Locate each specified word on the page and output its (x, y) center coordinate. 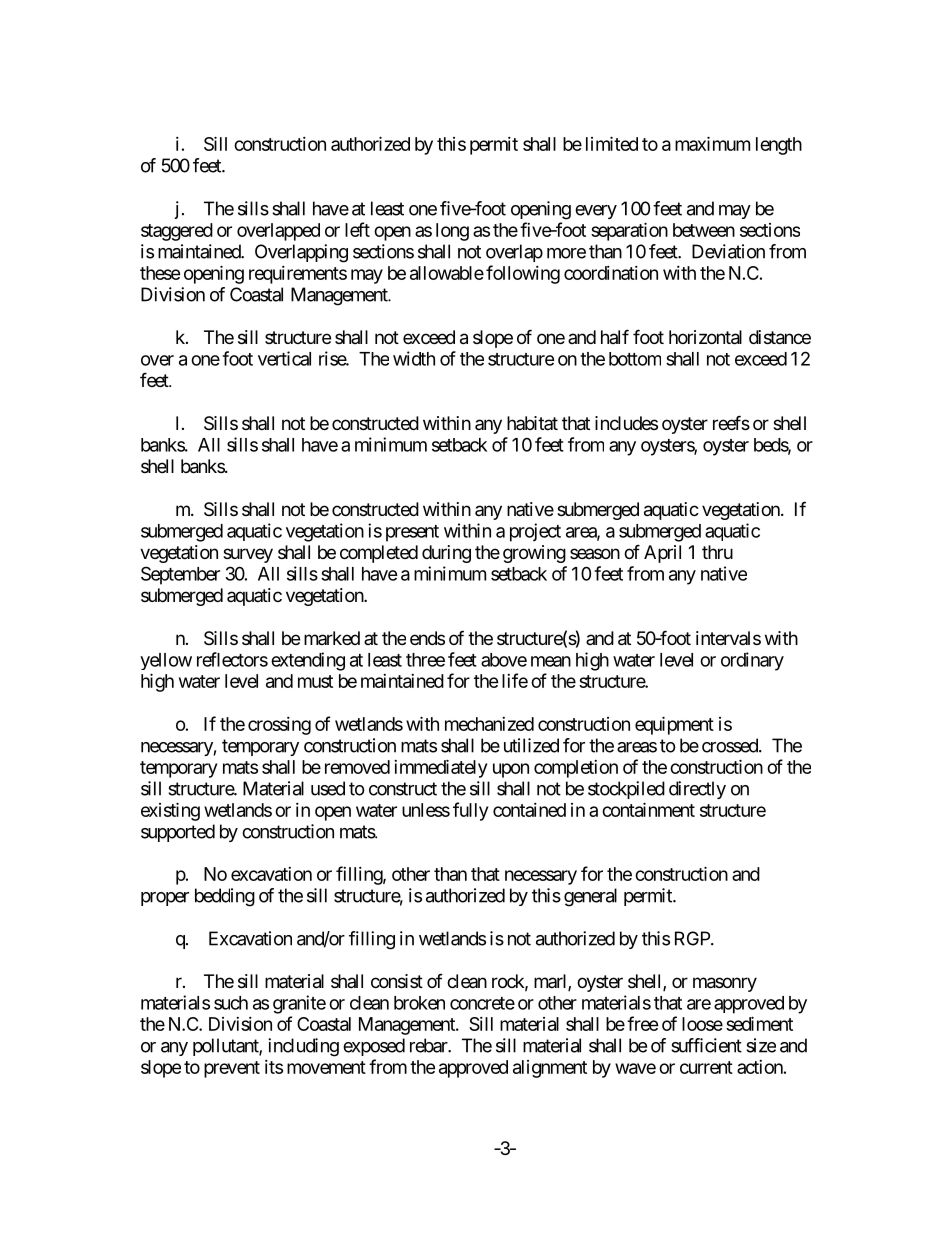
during (446, 554)
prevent (232, 1069)
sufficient (706, 1045)
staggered (177, 232)
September (180, 575)
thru (717, 552)
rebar (429, 1045)
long (452, 232)
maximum (712, 143)
